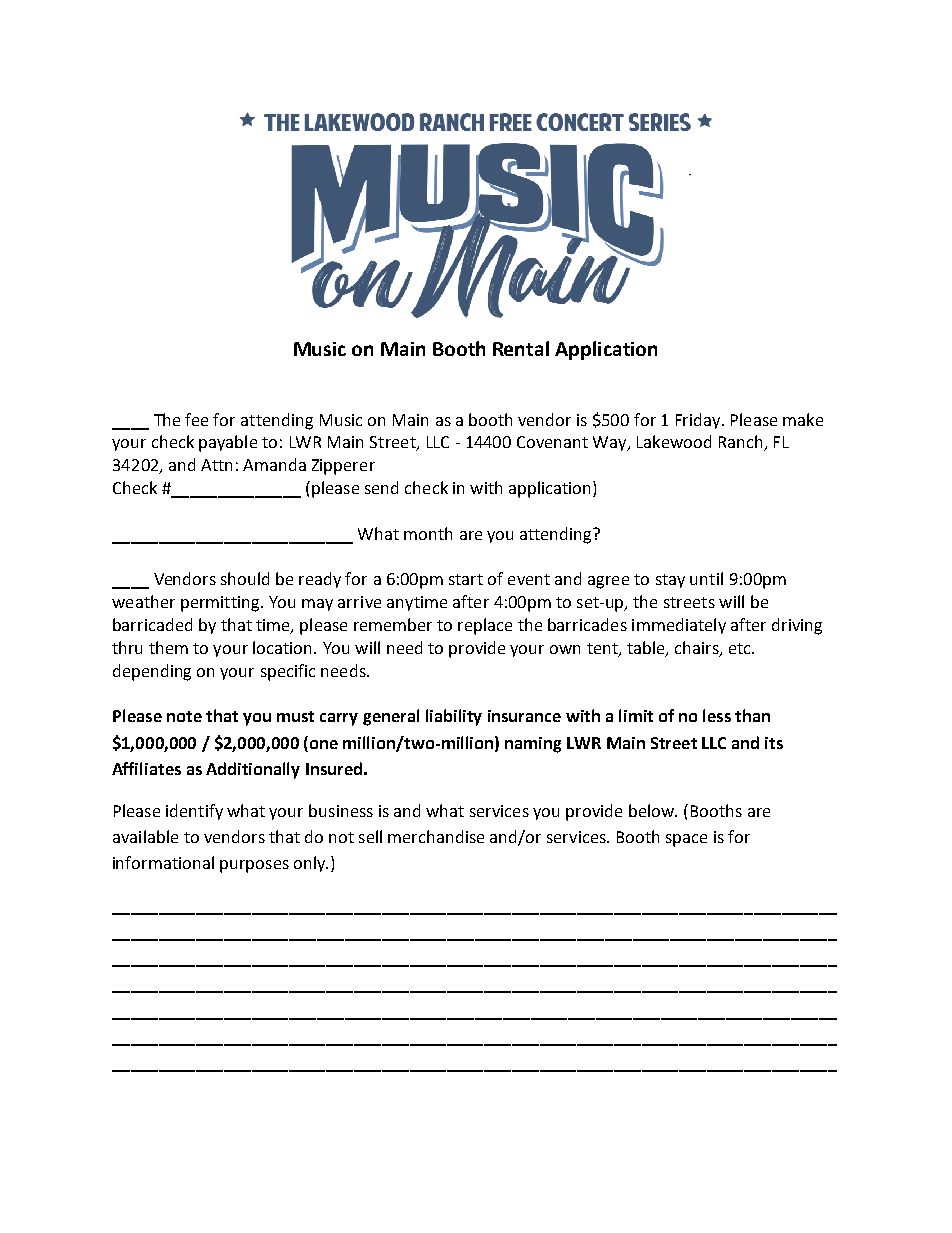  Describe the element at coordinates (428, 533) in the screenshot. I see `month` at that location.
